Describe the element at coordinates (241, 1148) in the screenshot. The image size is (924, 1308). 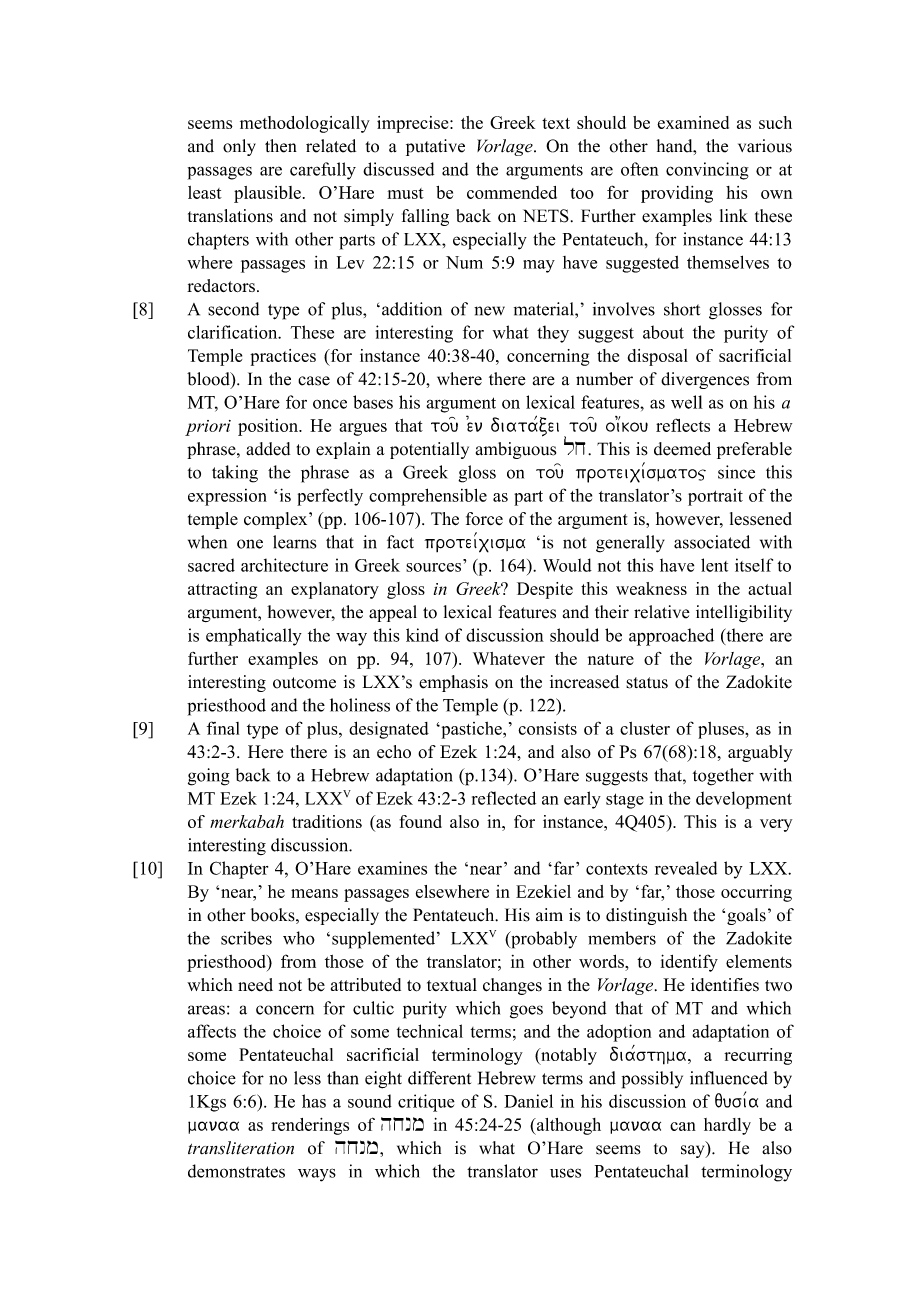
I see `transliteration` at that location.
